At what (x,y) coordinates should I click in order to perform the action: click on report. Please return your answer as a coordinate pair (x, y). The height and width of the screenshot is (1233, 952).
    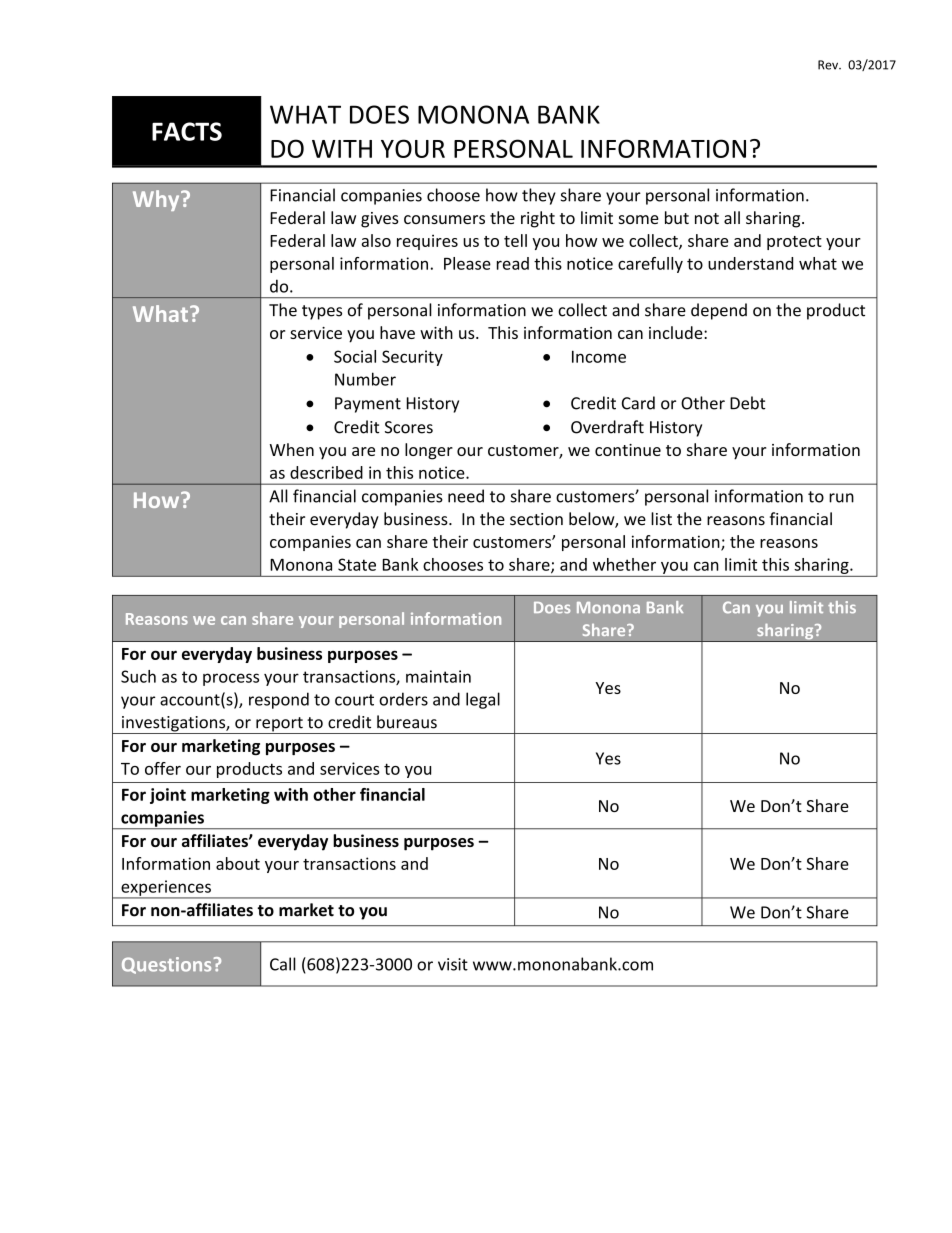
    Looking at the image, I should click on (279, 725).
